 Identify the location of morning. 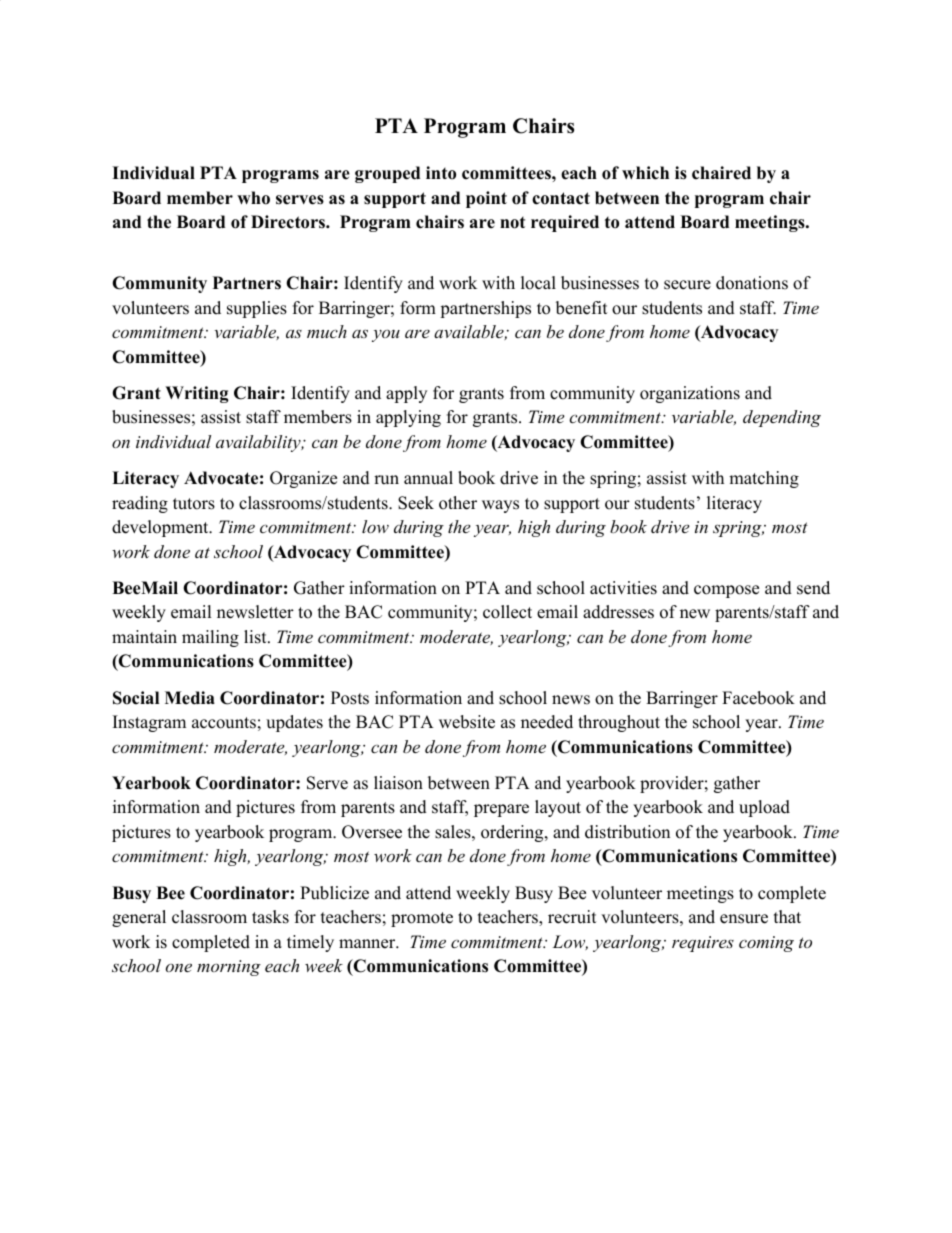
(229, 968).
